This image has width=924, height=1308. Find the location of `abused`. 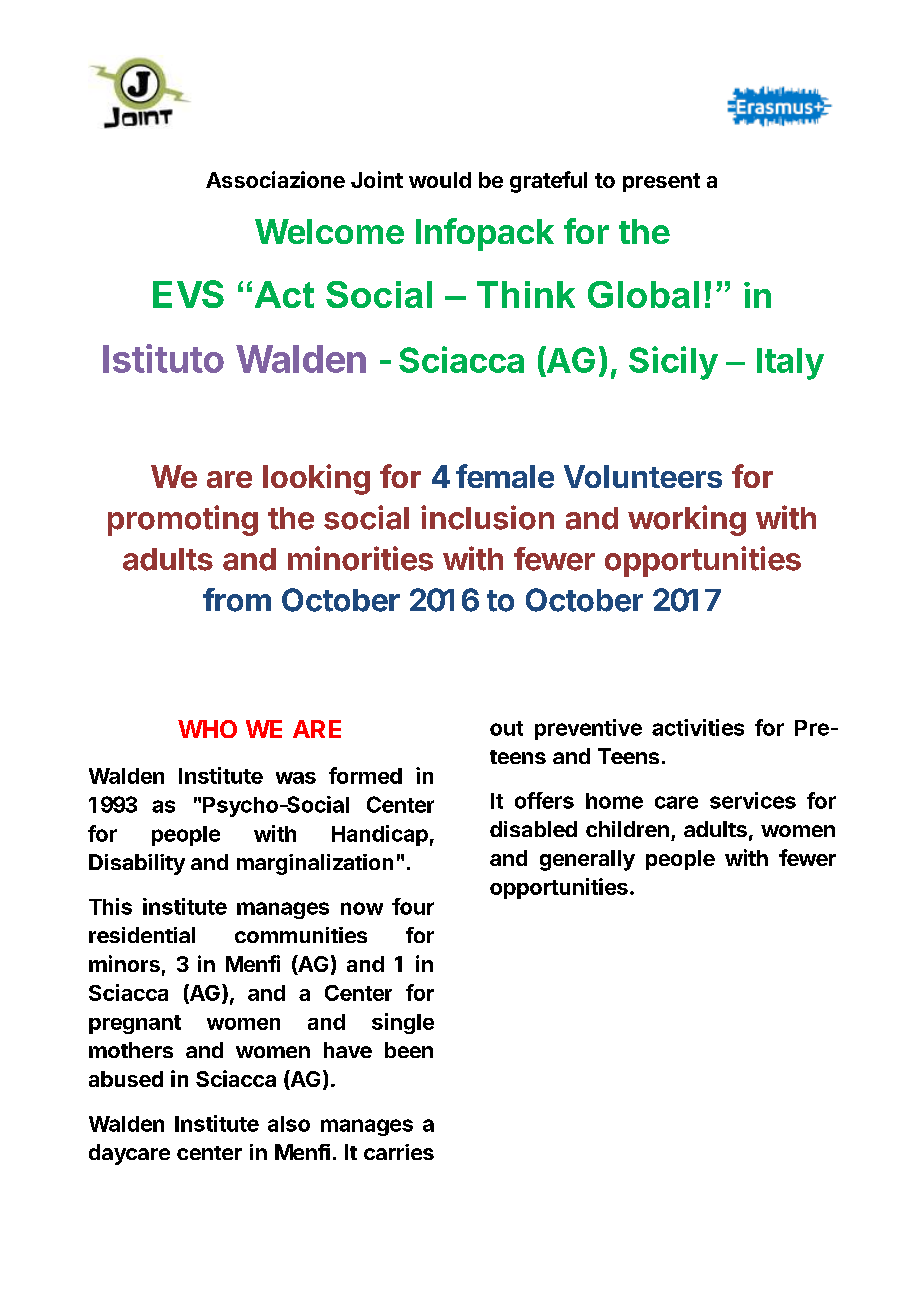

abused is located at coordinates (126, 1079).
